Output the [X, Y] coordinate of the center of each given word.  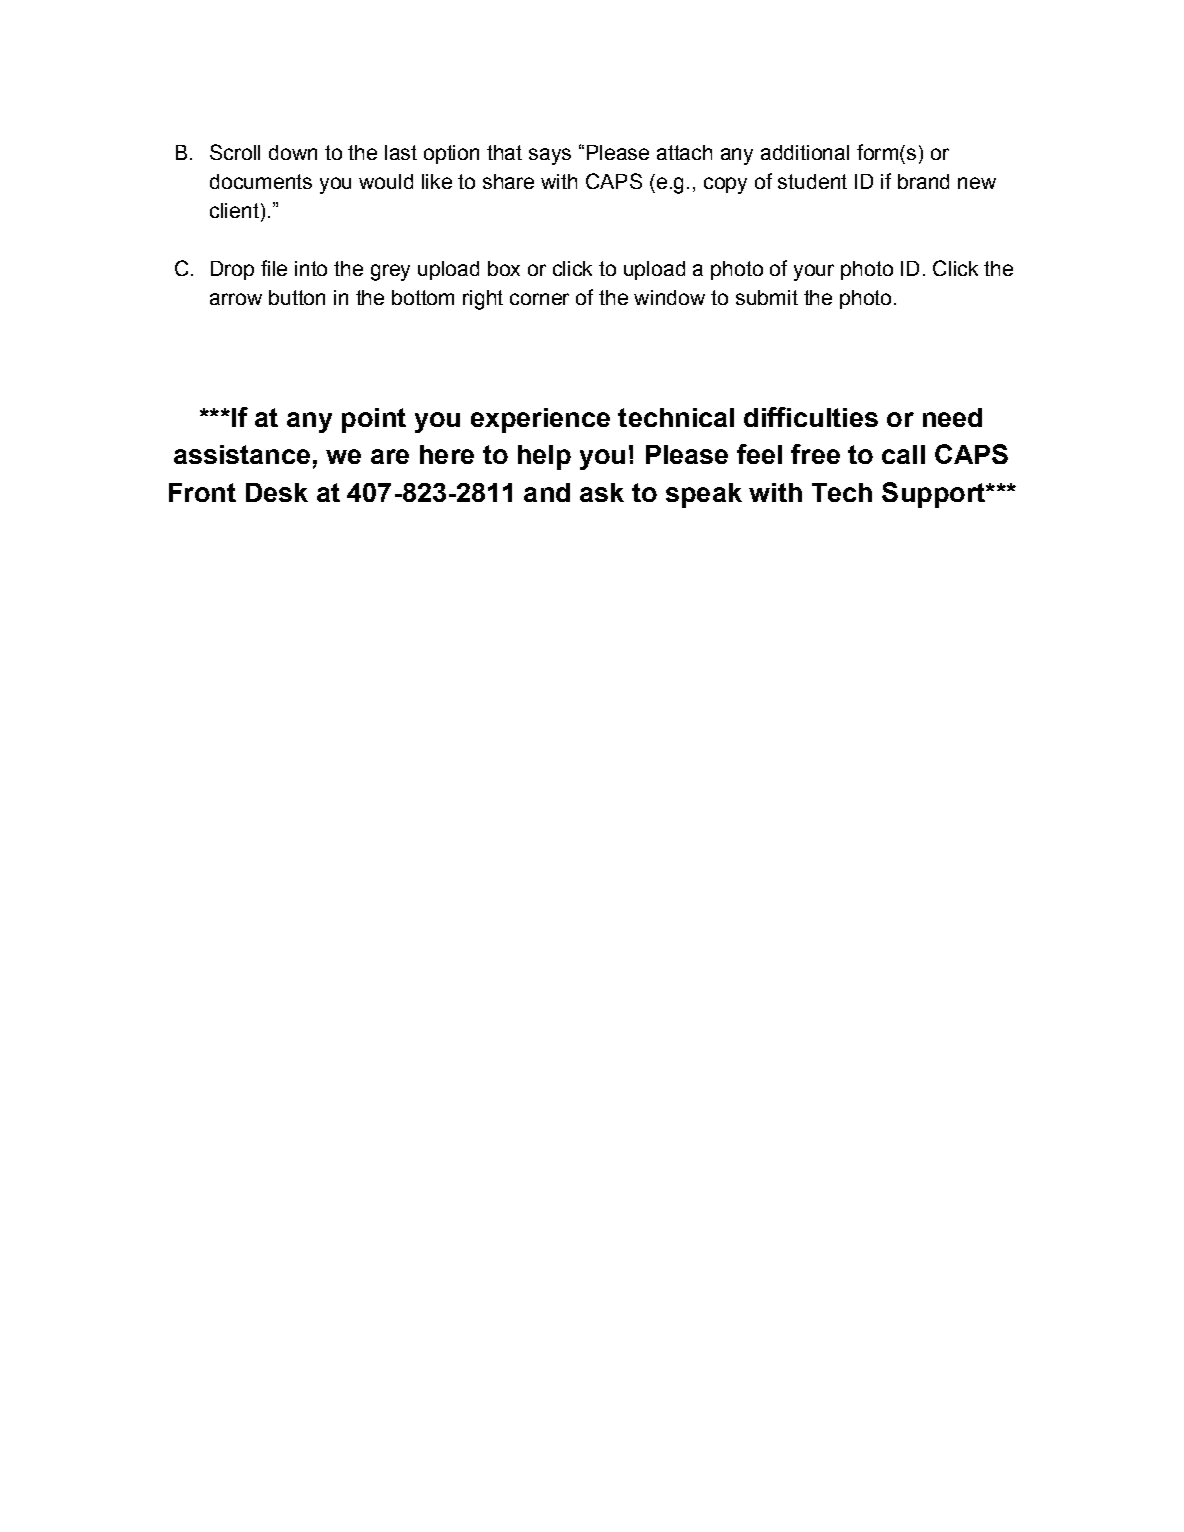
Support [934, 495]
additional [805, 152]
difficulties [811, 417]
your [814, 272]
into [311, 268]
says [550, 156]
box [504, 268]
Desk [277, 492]
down [293, 152]
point [374, 420]
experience [540, 420]
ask [602, 492]
